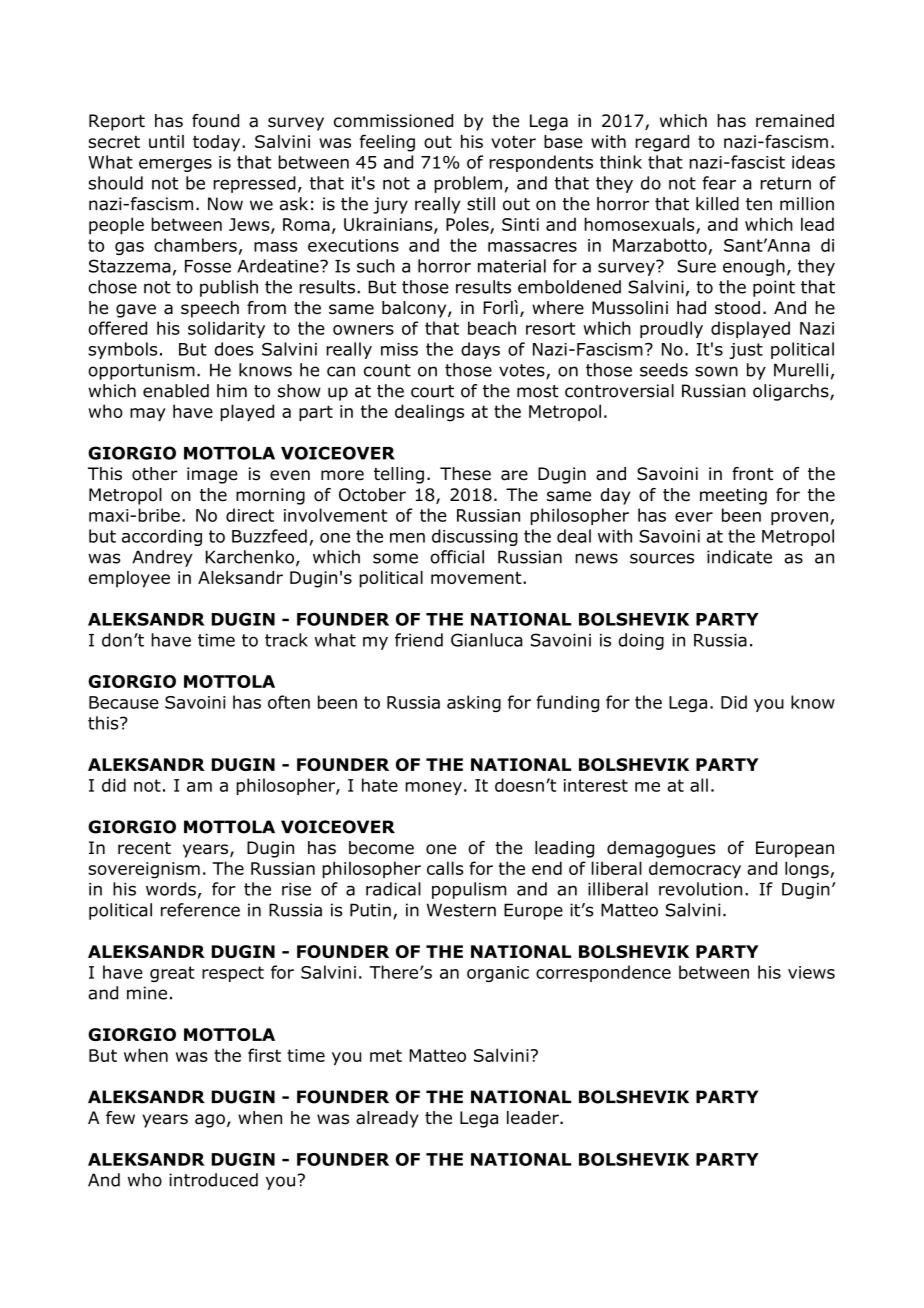 The height and width of the document is (1308, 924). What do you see at coordinates (176, 391) in the document?
I see `enabled` at bounding box center [176, 391].
